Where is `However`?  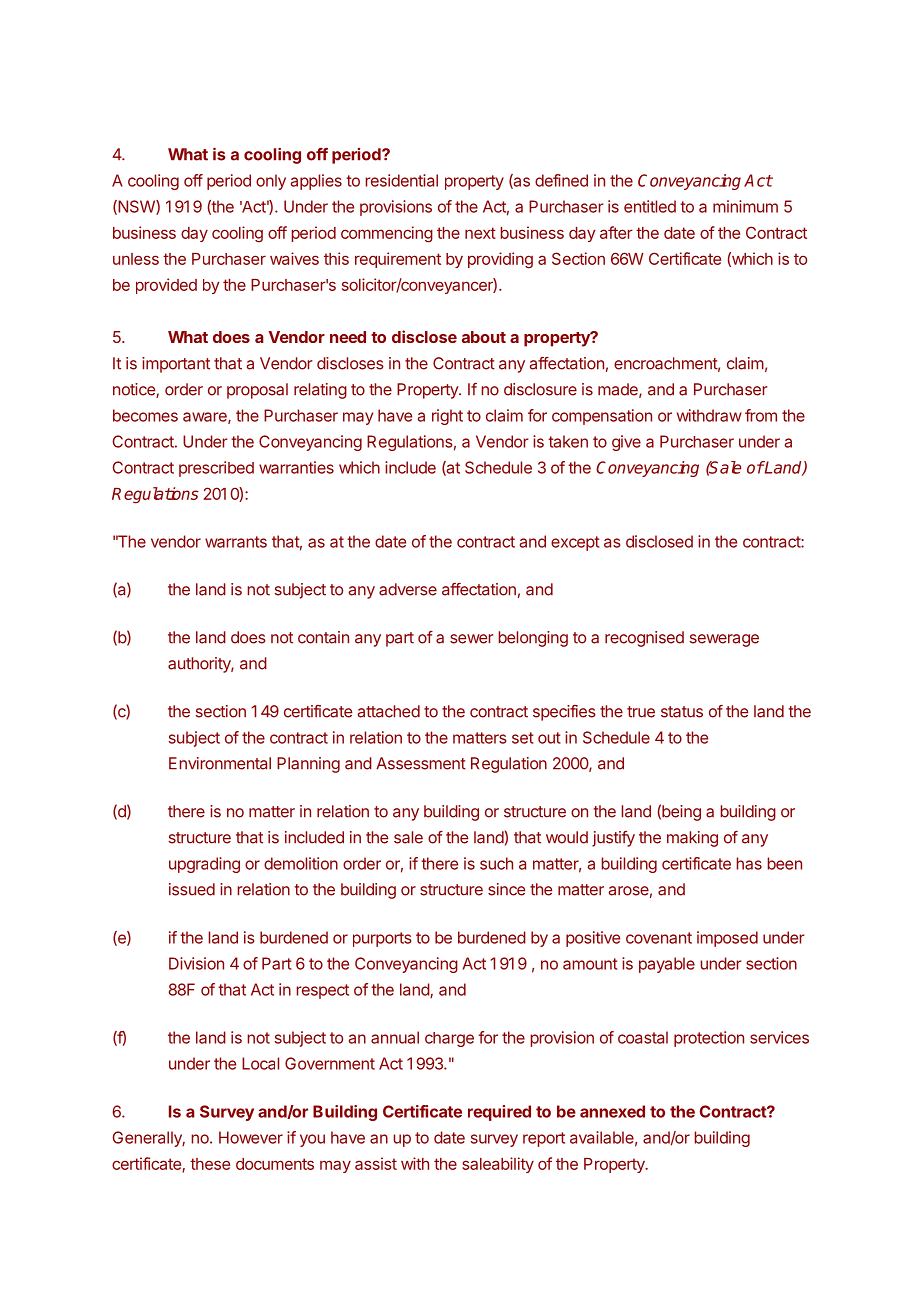 However is located at coordinates (251, 1137).
